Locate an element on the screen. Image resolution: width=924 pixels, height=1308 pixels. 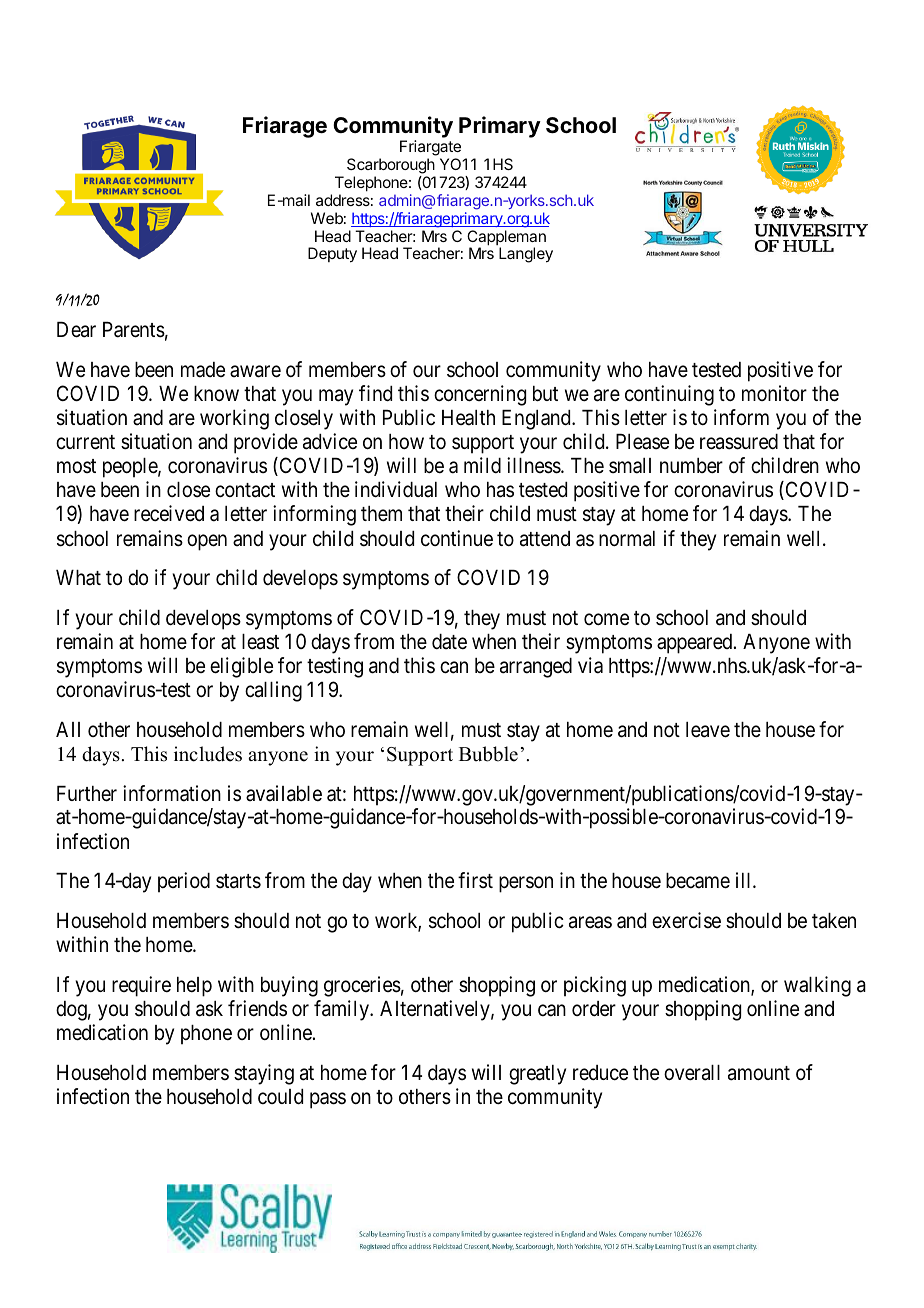
appeared is located at coordinates (696, 644).
